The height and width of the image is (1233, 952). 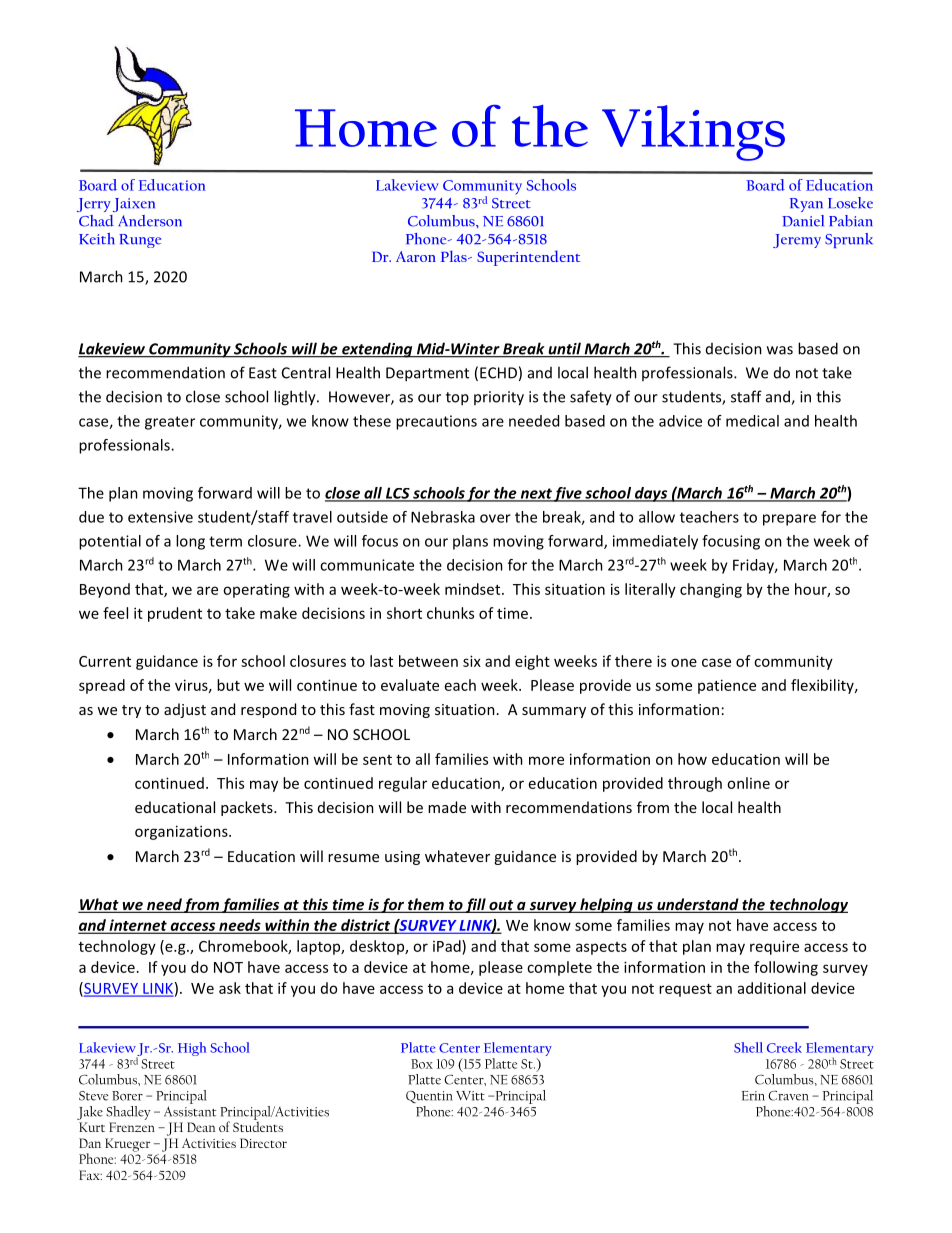 What do you see at coordinates (470, 1096) in the image?
I see `Witt` at bounding box center [470, 1096].
